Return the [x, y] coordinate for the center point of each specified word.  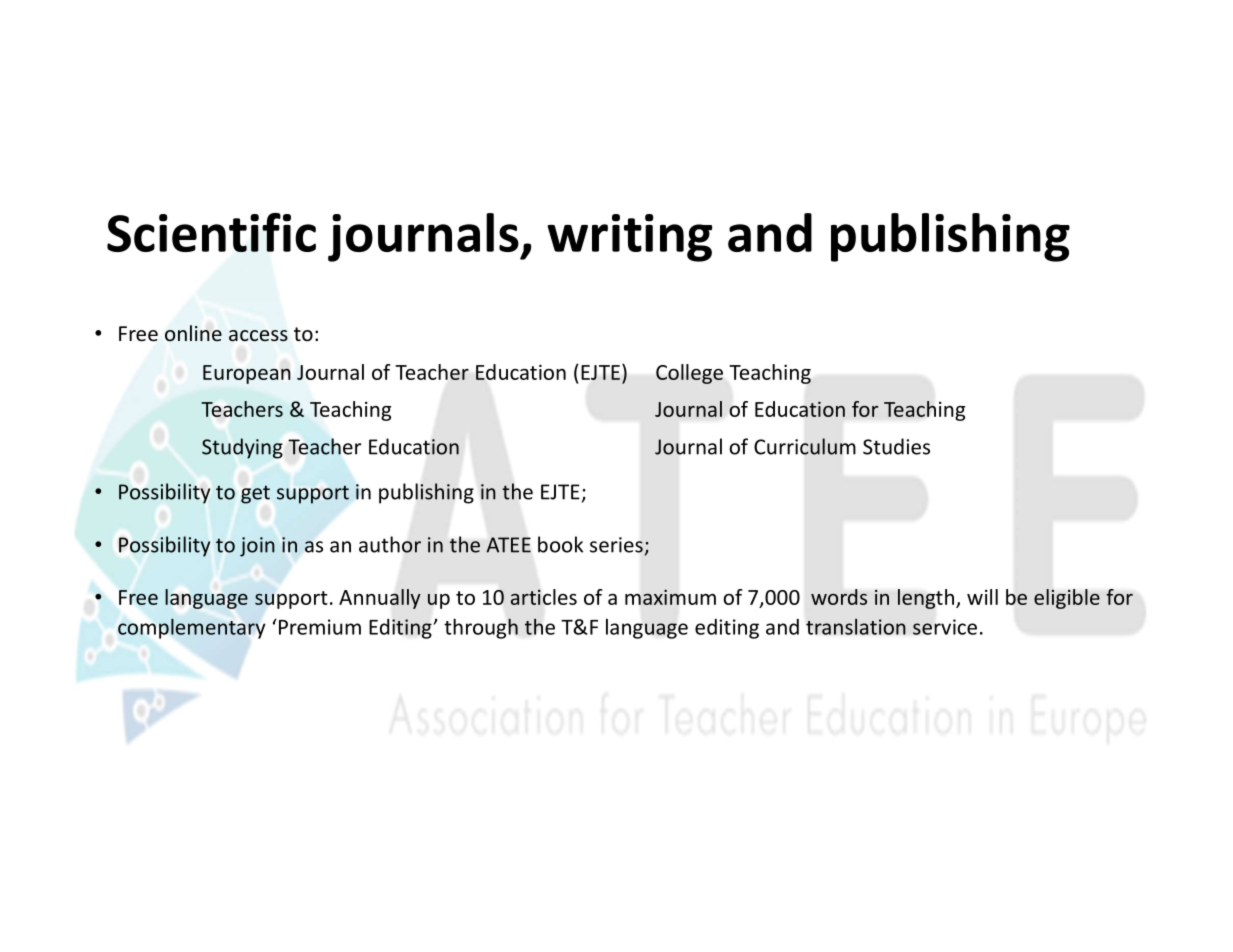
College [689, 374]
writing [629, 238]
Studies [896, 446]
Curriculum [805, 446]
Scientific [211, 232]
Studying [242, 448]
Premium [318, 627]
